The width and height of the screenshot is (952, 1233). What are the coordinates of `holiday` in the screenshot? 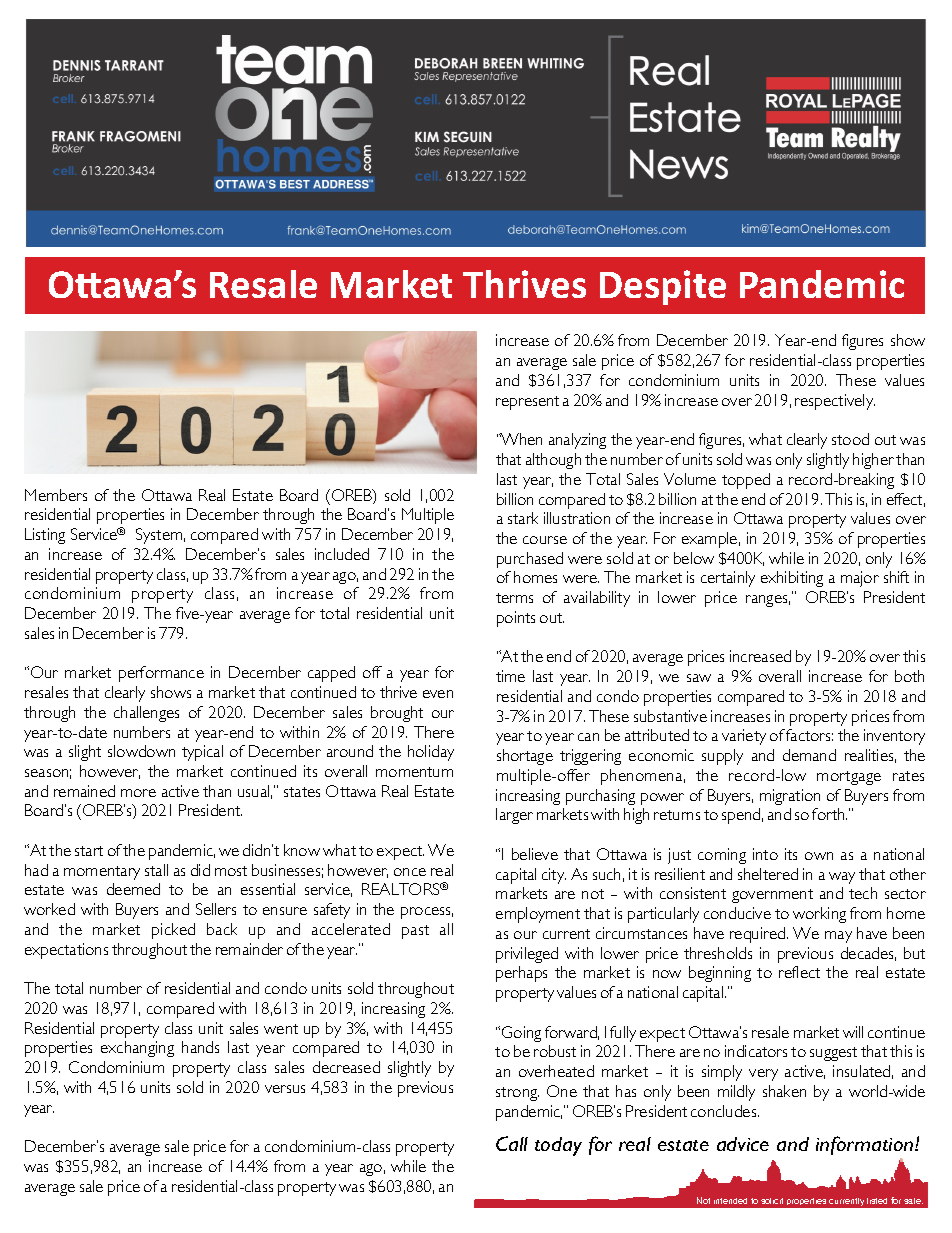 It's located at (431, 753).
